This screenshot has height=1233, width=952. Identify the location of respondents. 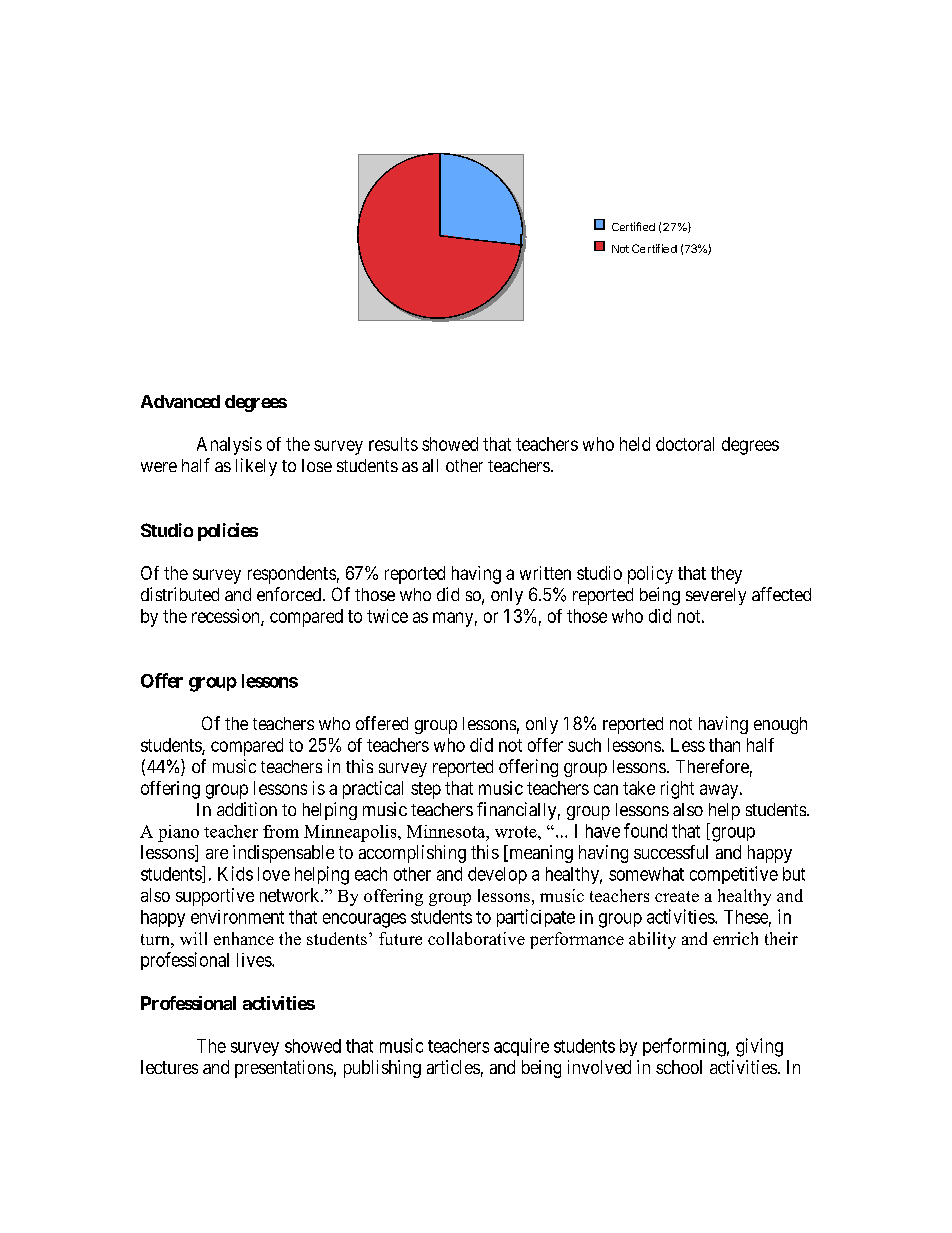
(292, 575).
